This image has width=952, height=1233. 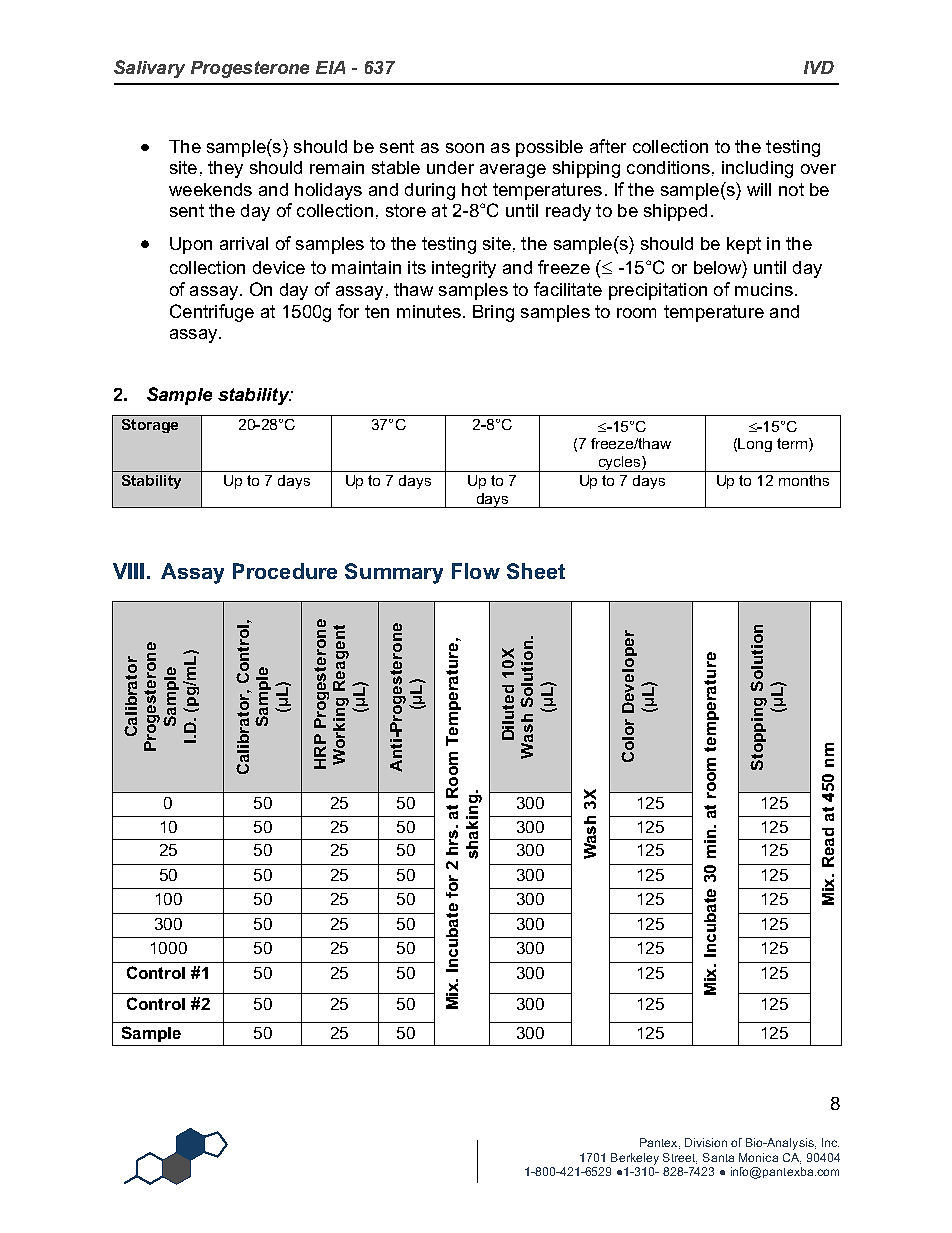 What do you see at coordinates (757, 169) in the image?
I see `including` at bounding box center [757, 169].
